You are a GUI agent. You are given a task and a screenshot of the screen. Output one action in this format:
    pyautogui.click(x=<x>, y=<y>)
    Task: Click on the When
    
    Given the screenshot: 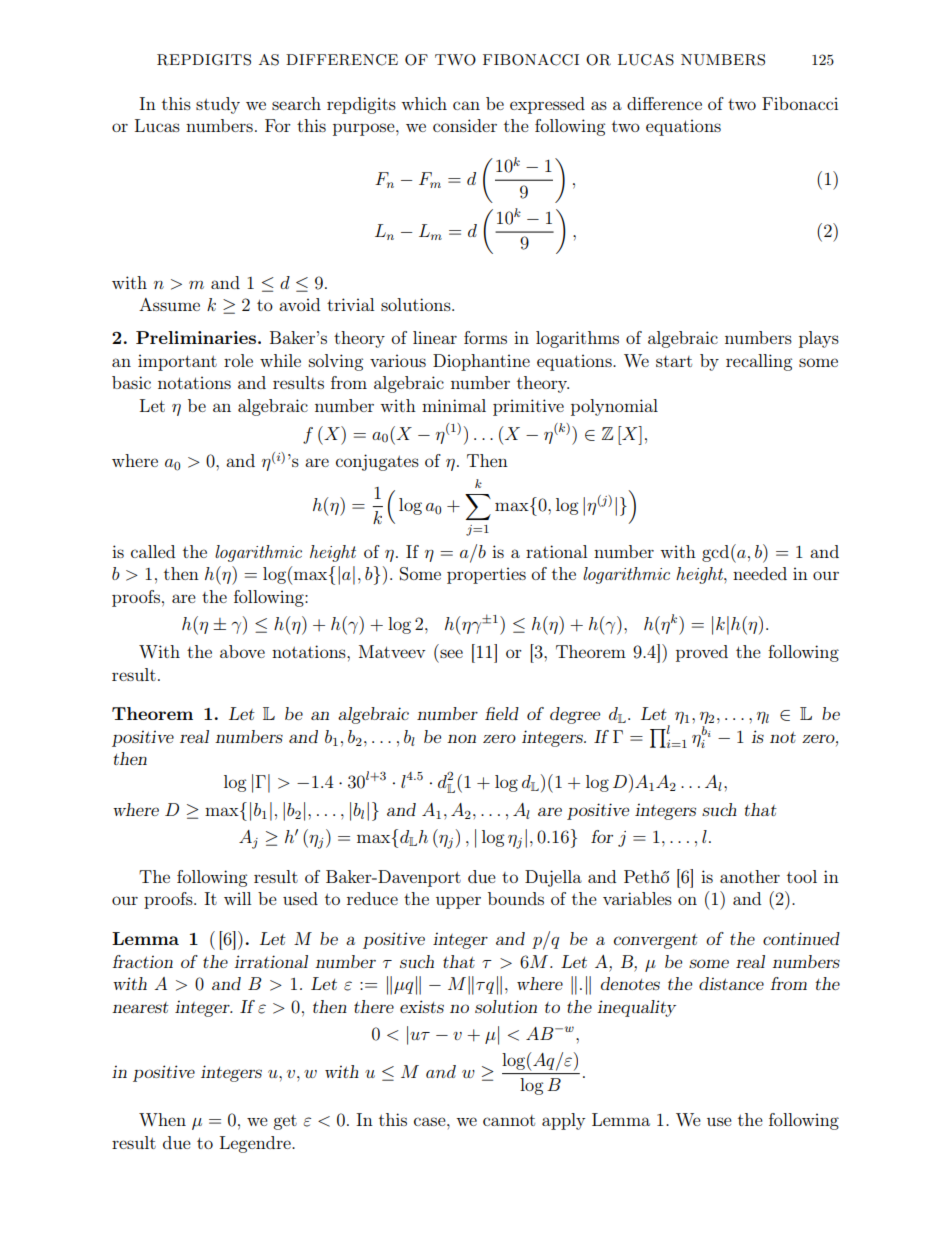 What is the action you would take?
    pyautogui.click(x=162, y=1119)
